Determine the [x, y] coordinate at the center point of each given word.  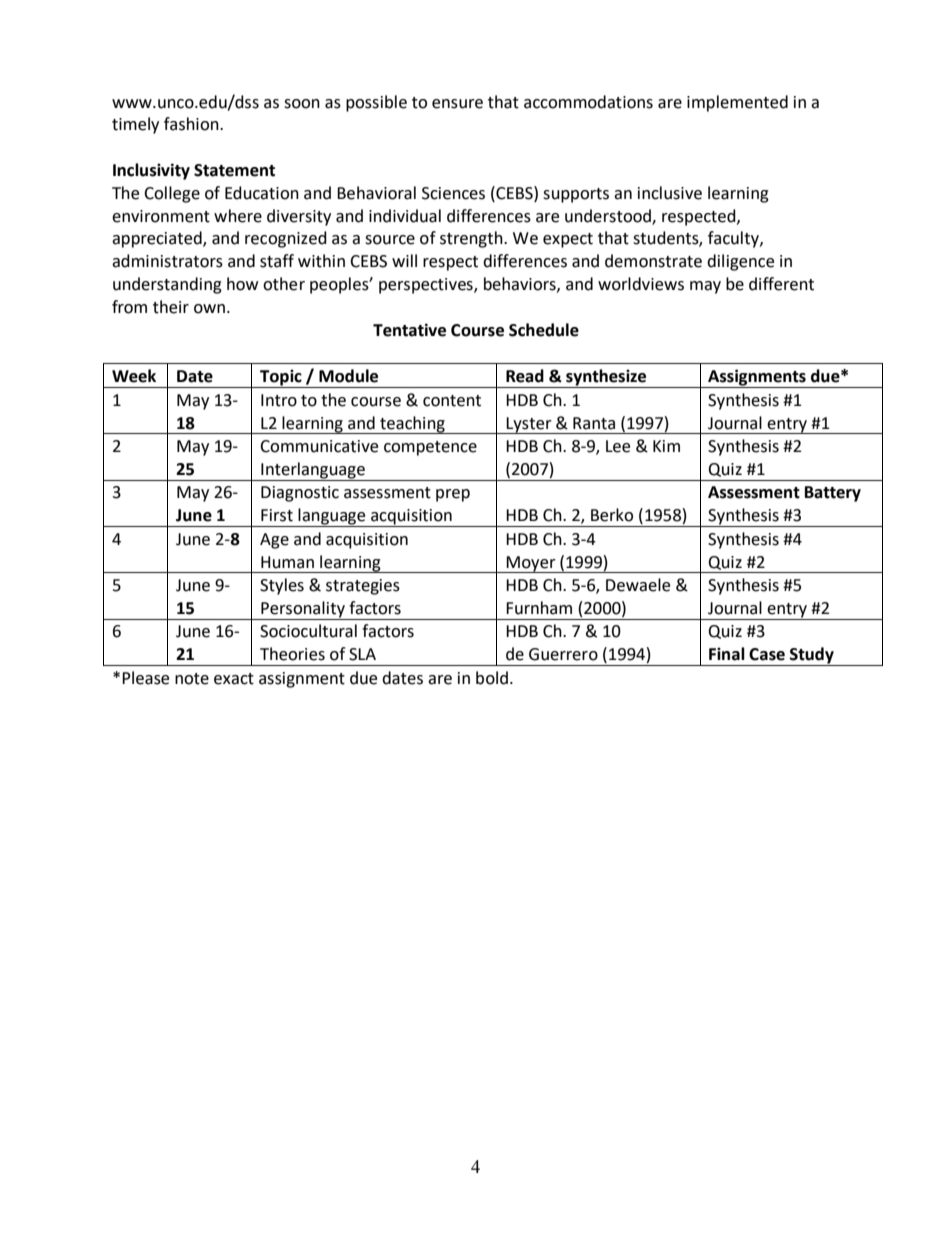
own [209, 309]
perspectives [427, 286]
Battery [833, 494]
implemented [737, 103]
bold [492, 678]
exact [234, 679]
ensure [457, 104]
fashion [192, 124]
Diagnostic [300, 494]
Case [767, 654]
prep [453, 495]
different [781, 284]
